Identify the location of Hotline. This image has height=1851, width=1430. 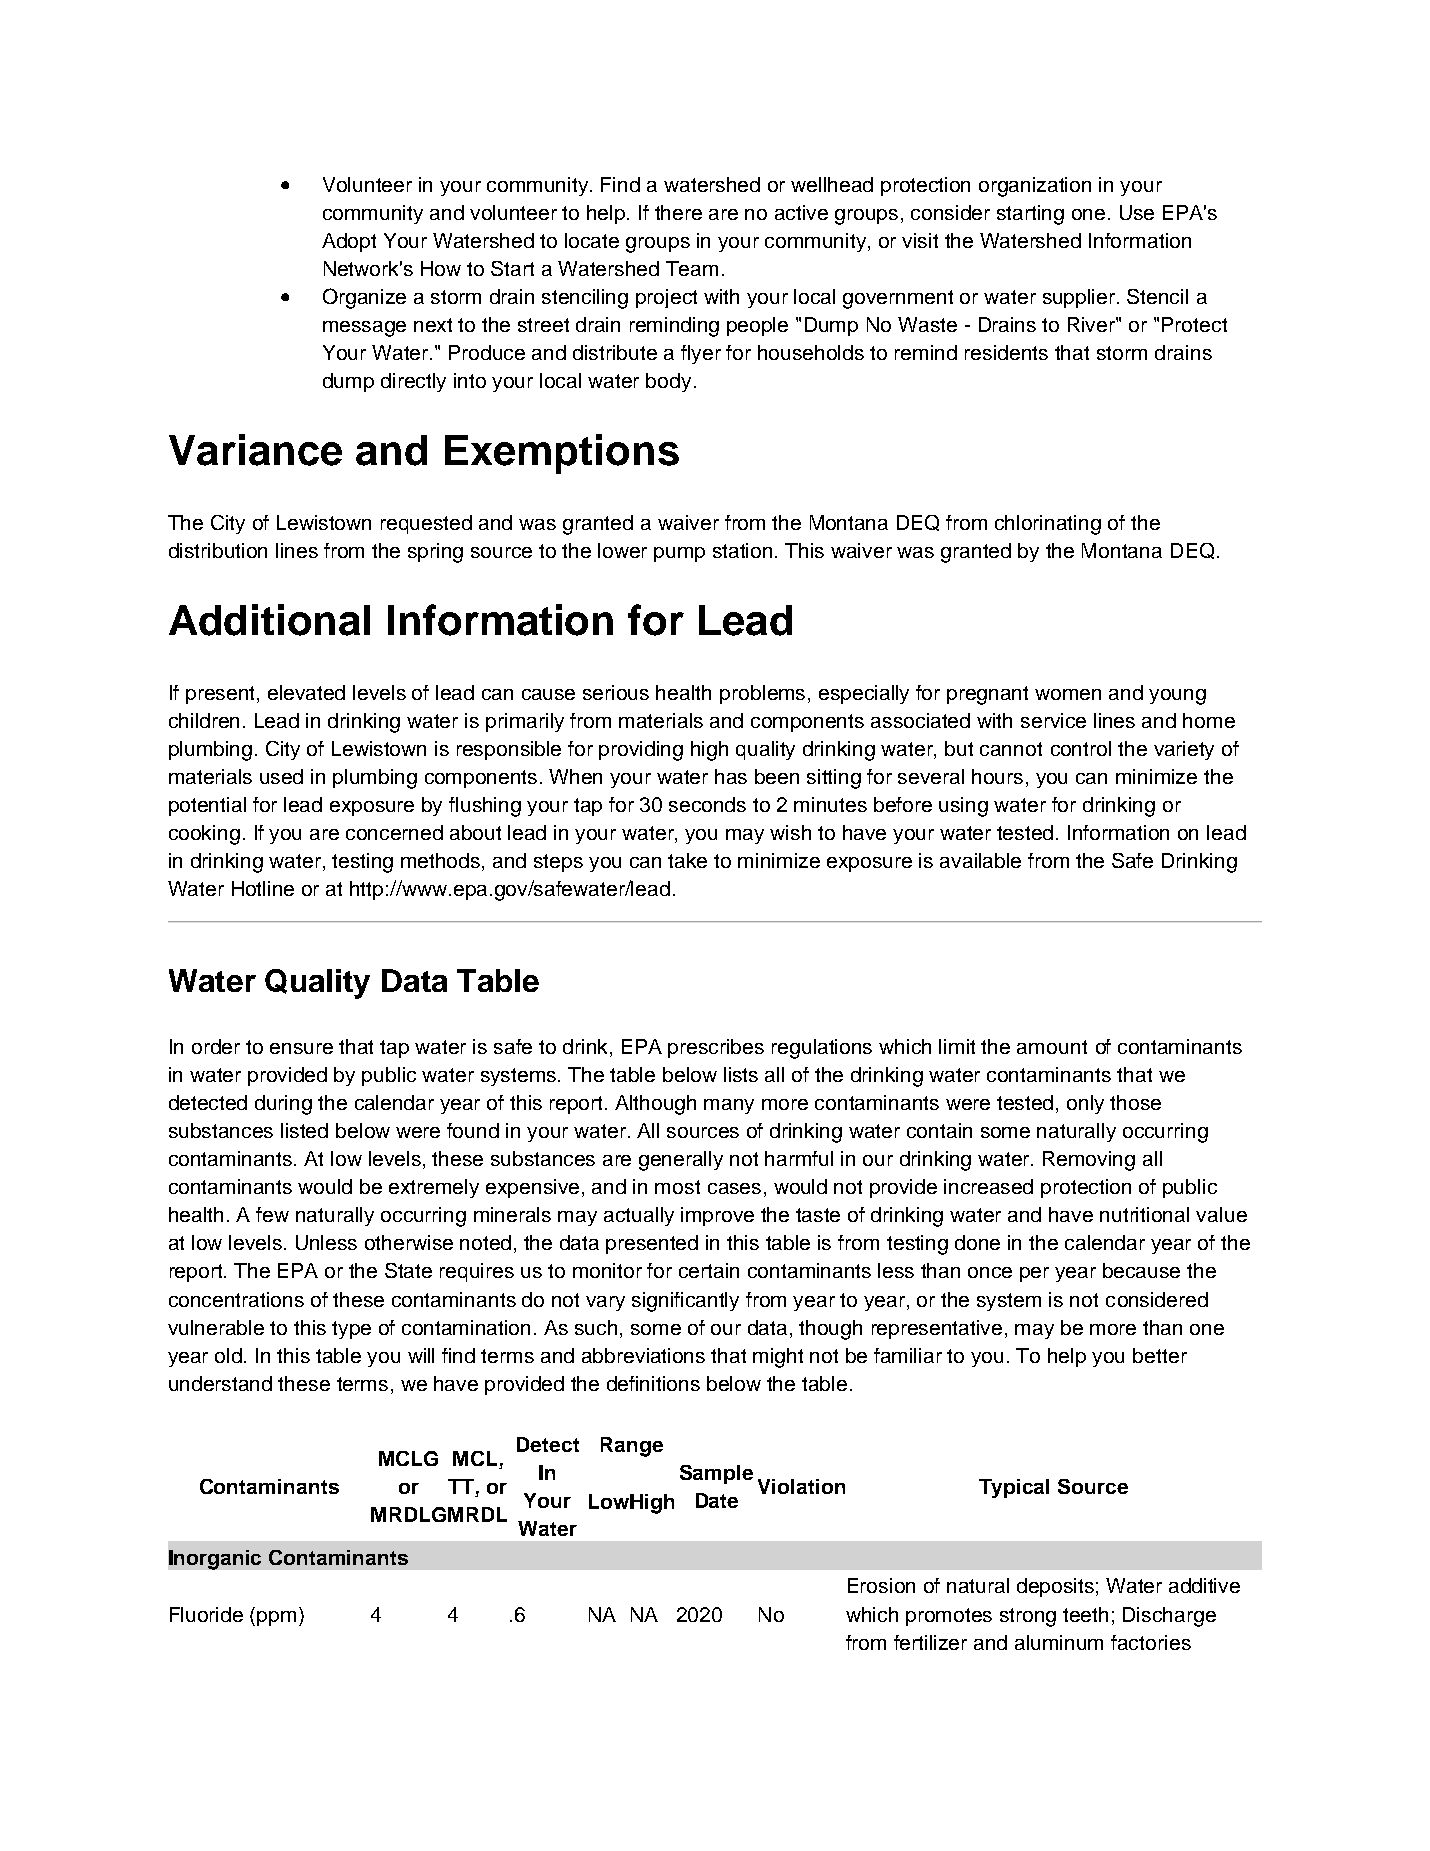
(263, 888).
